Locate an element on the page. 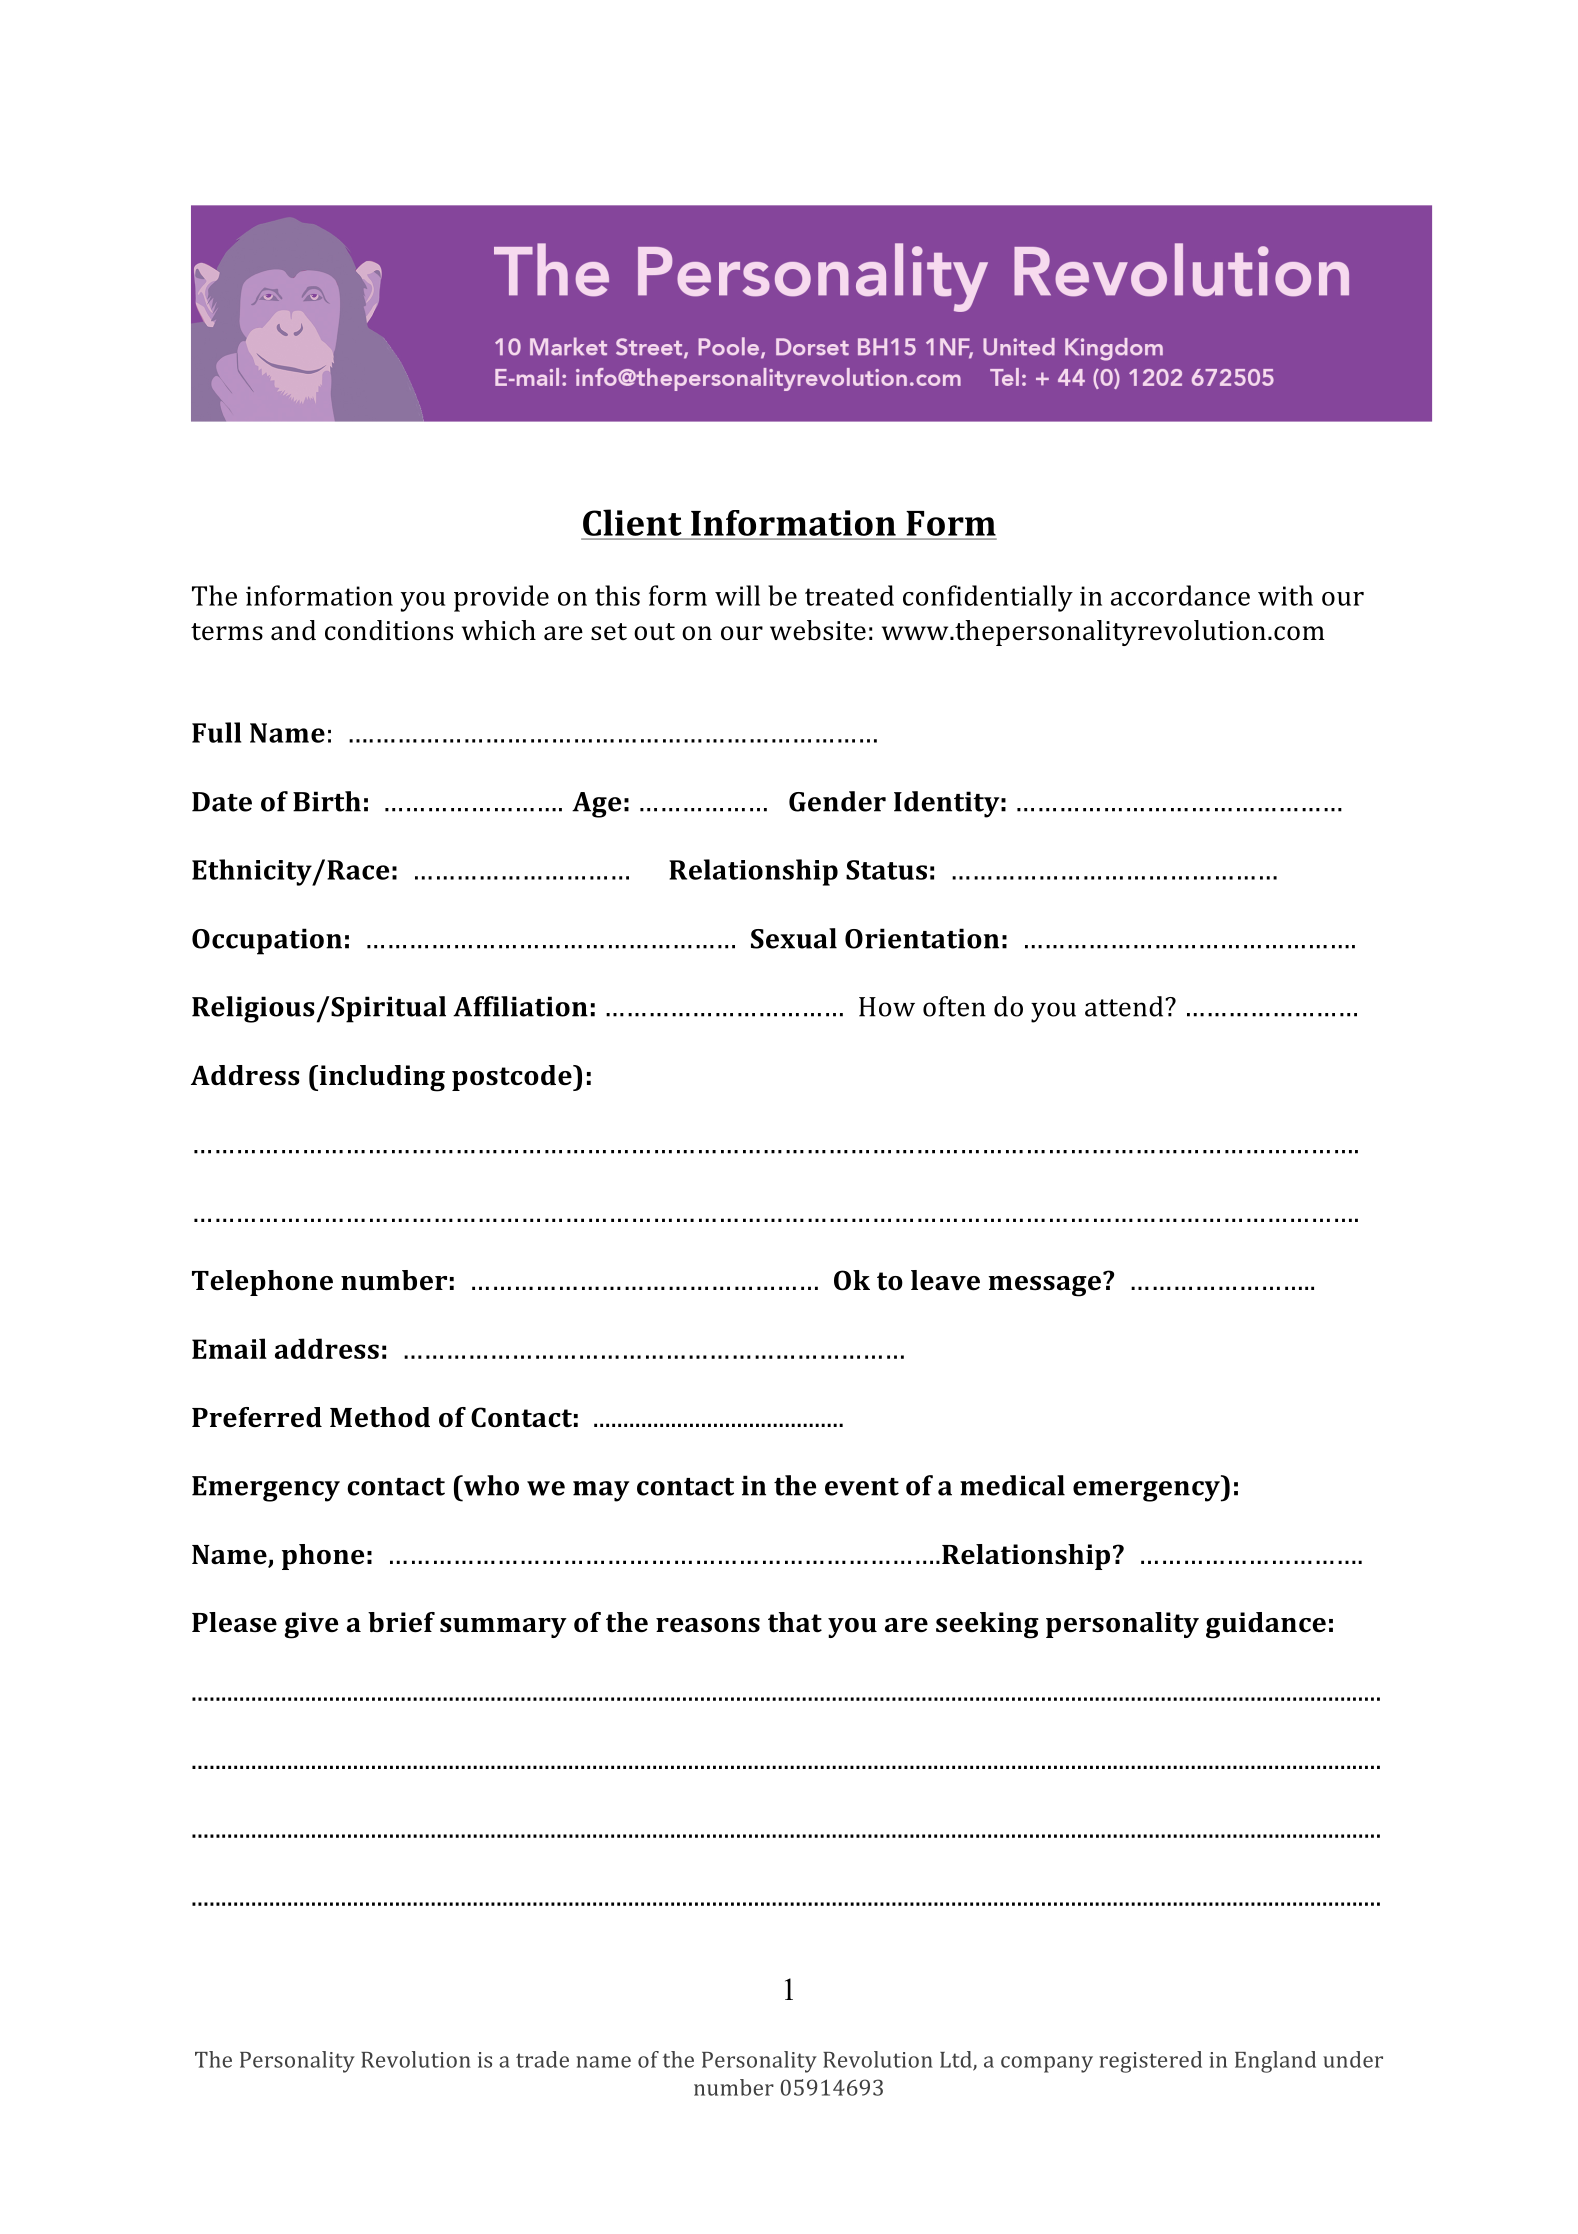  England is located at coordinates (1275, 2062).
